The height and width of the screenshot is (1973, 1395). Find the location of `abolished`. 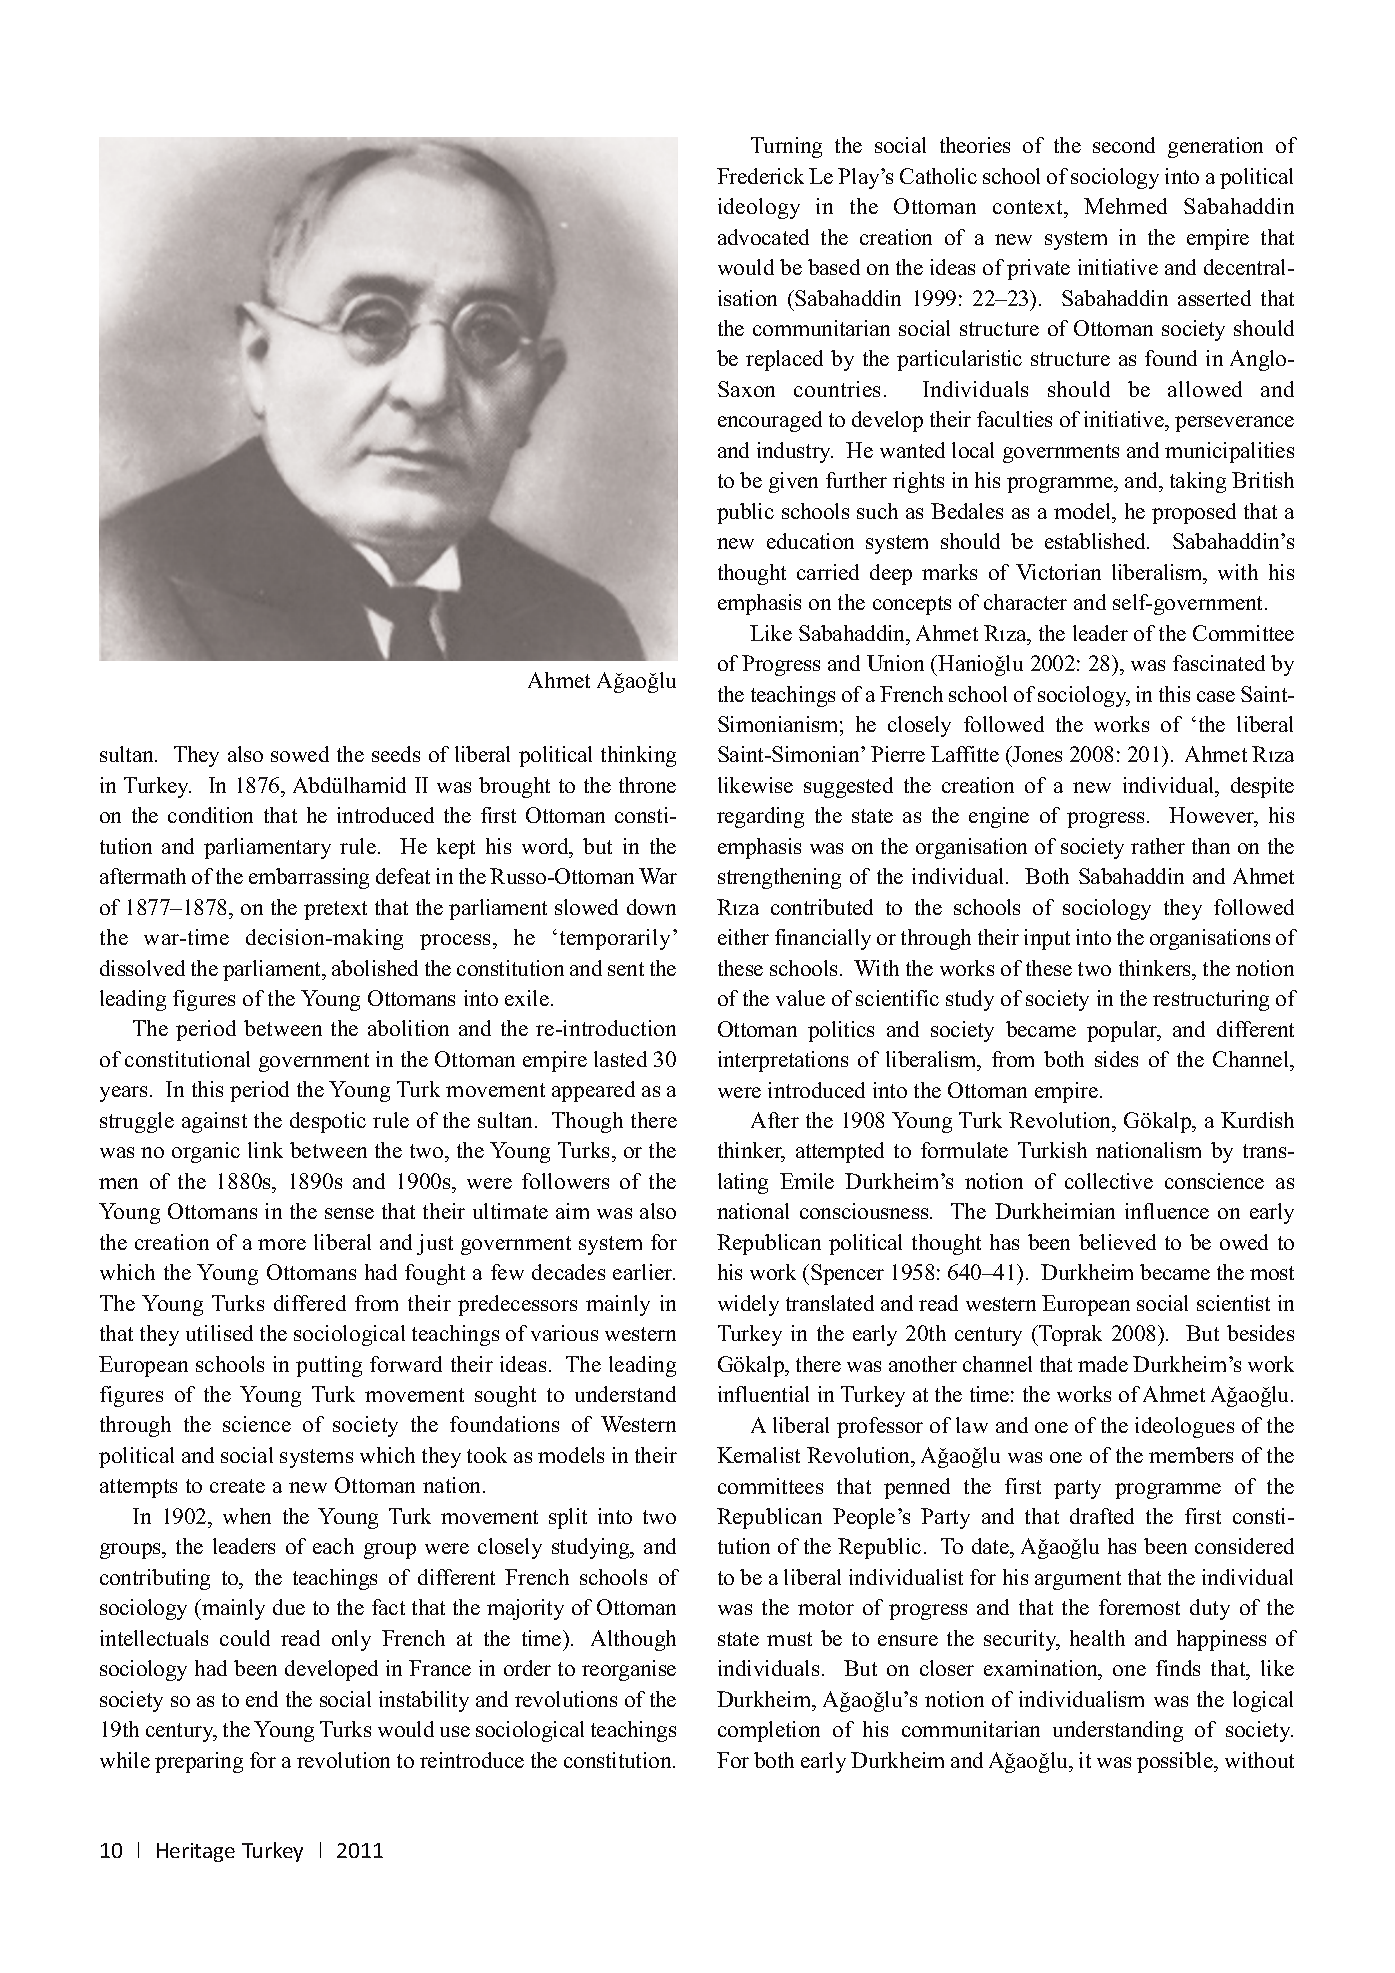

abolished is located at coordinates (375, 968).
